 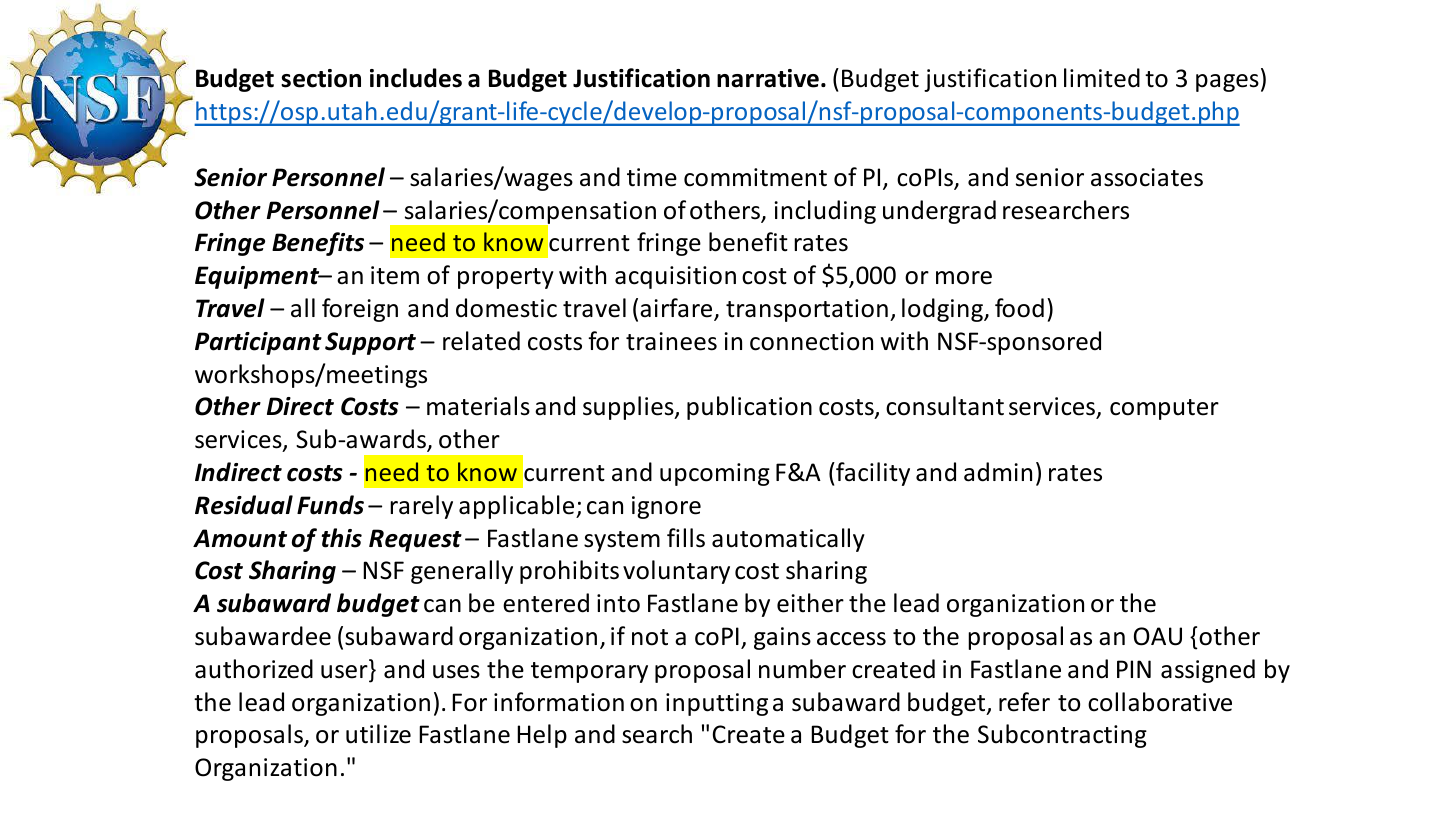 What do you see at coordinates (768, 78) in the screenshot?
I see `narrative` at bounding box center [768, 78].
